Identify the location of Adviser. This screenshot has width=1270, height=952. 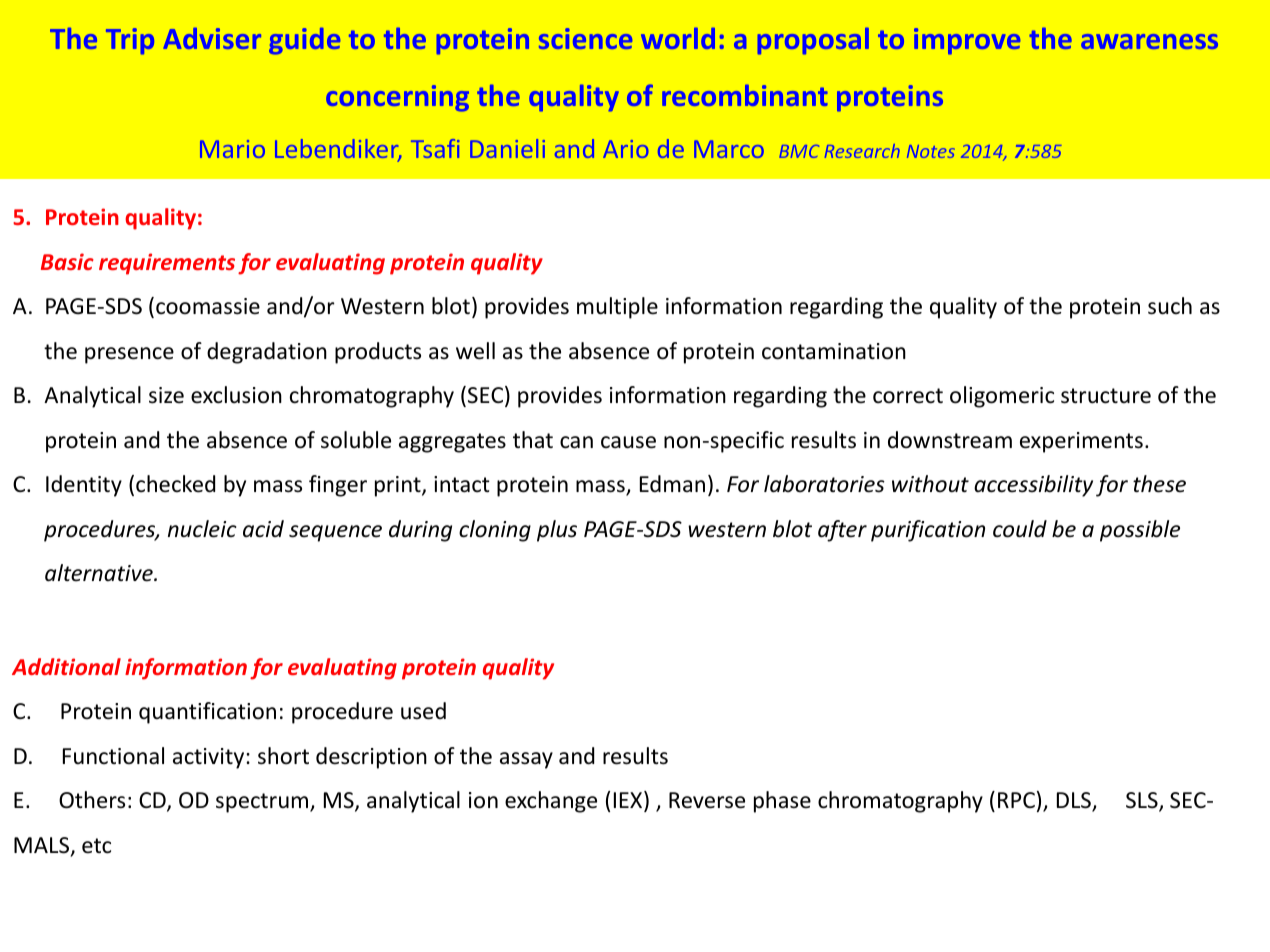
(212, 38).
